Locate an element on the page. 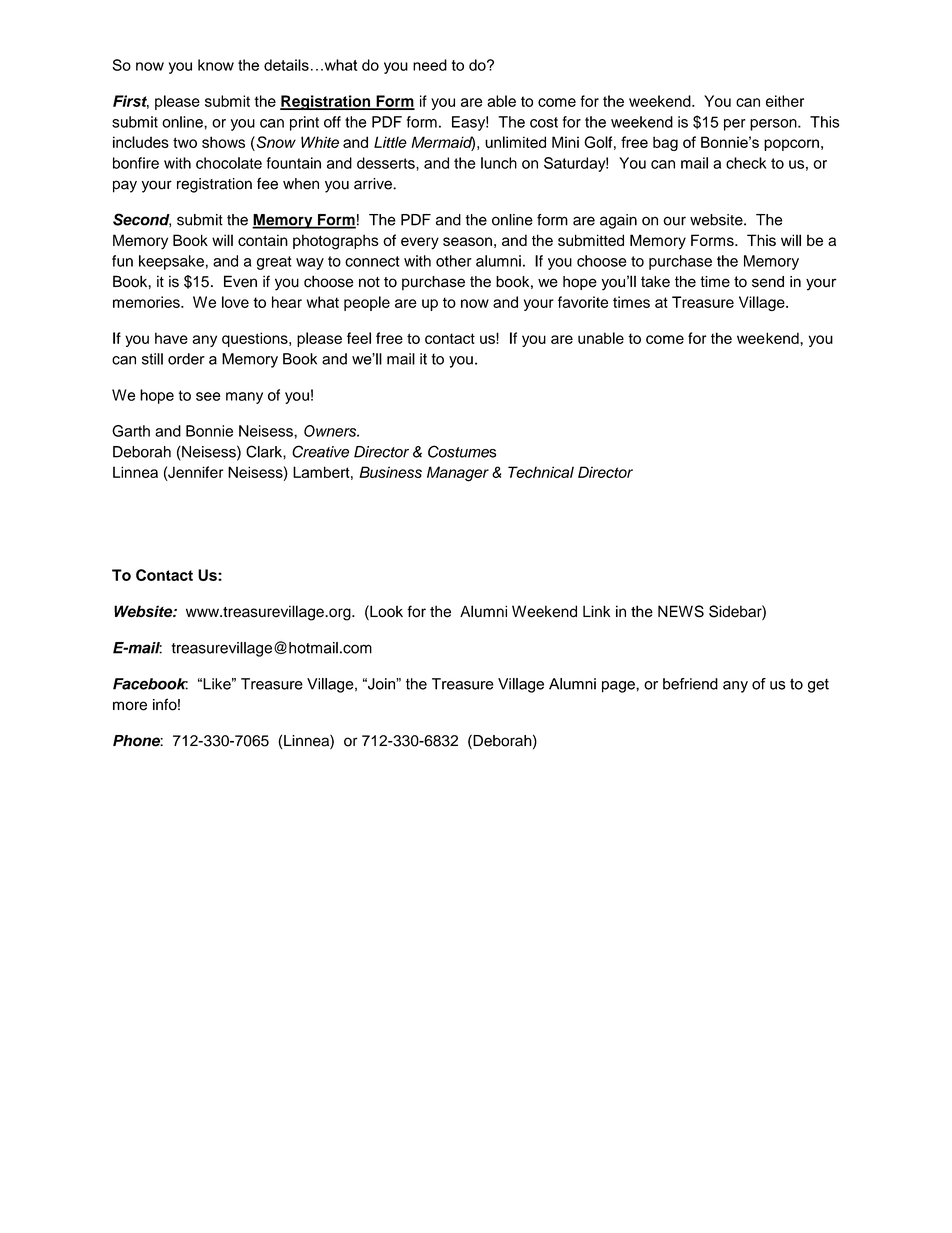 This document has width=952, height=1233. Creative is located at coordinates (320, 451).
